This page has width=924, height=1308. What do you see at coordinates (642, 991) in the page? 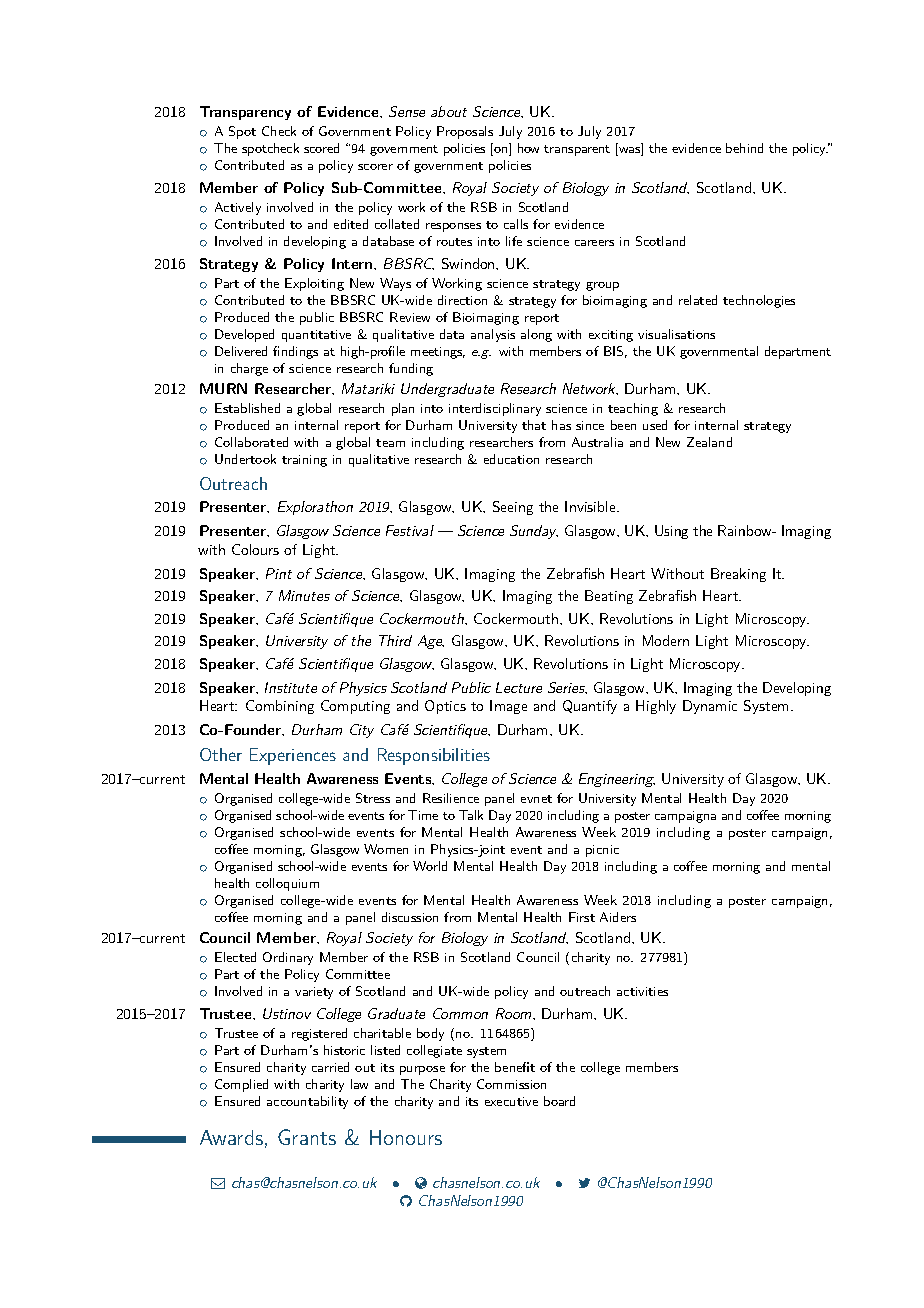
I see `activities` at bounding box center [642, 991].
